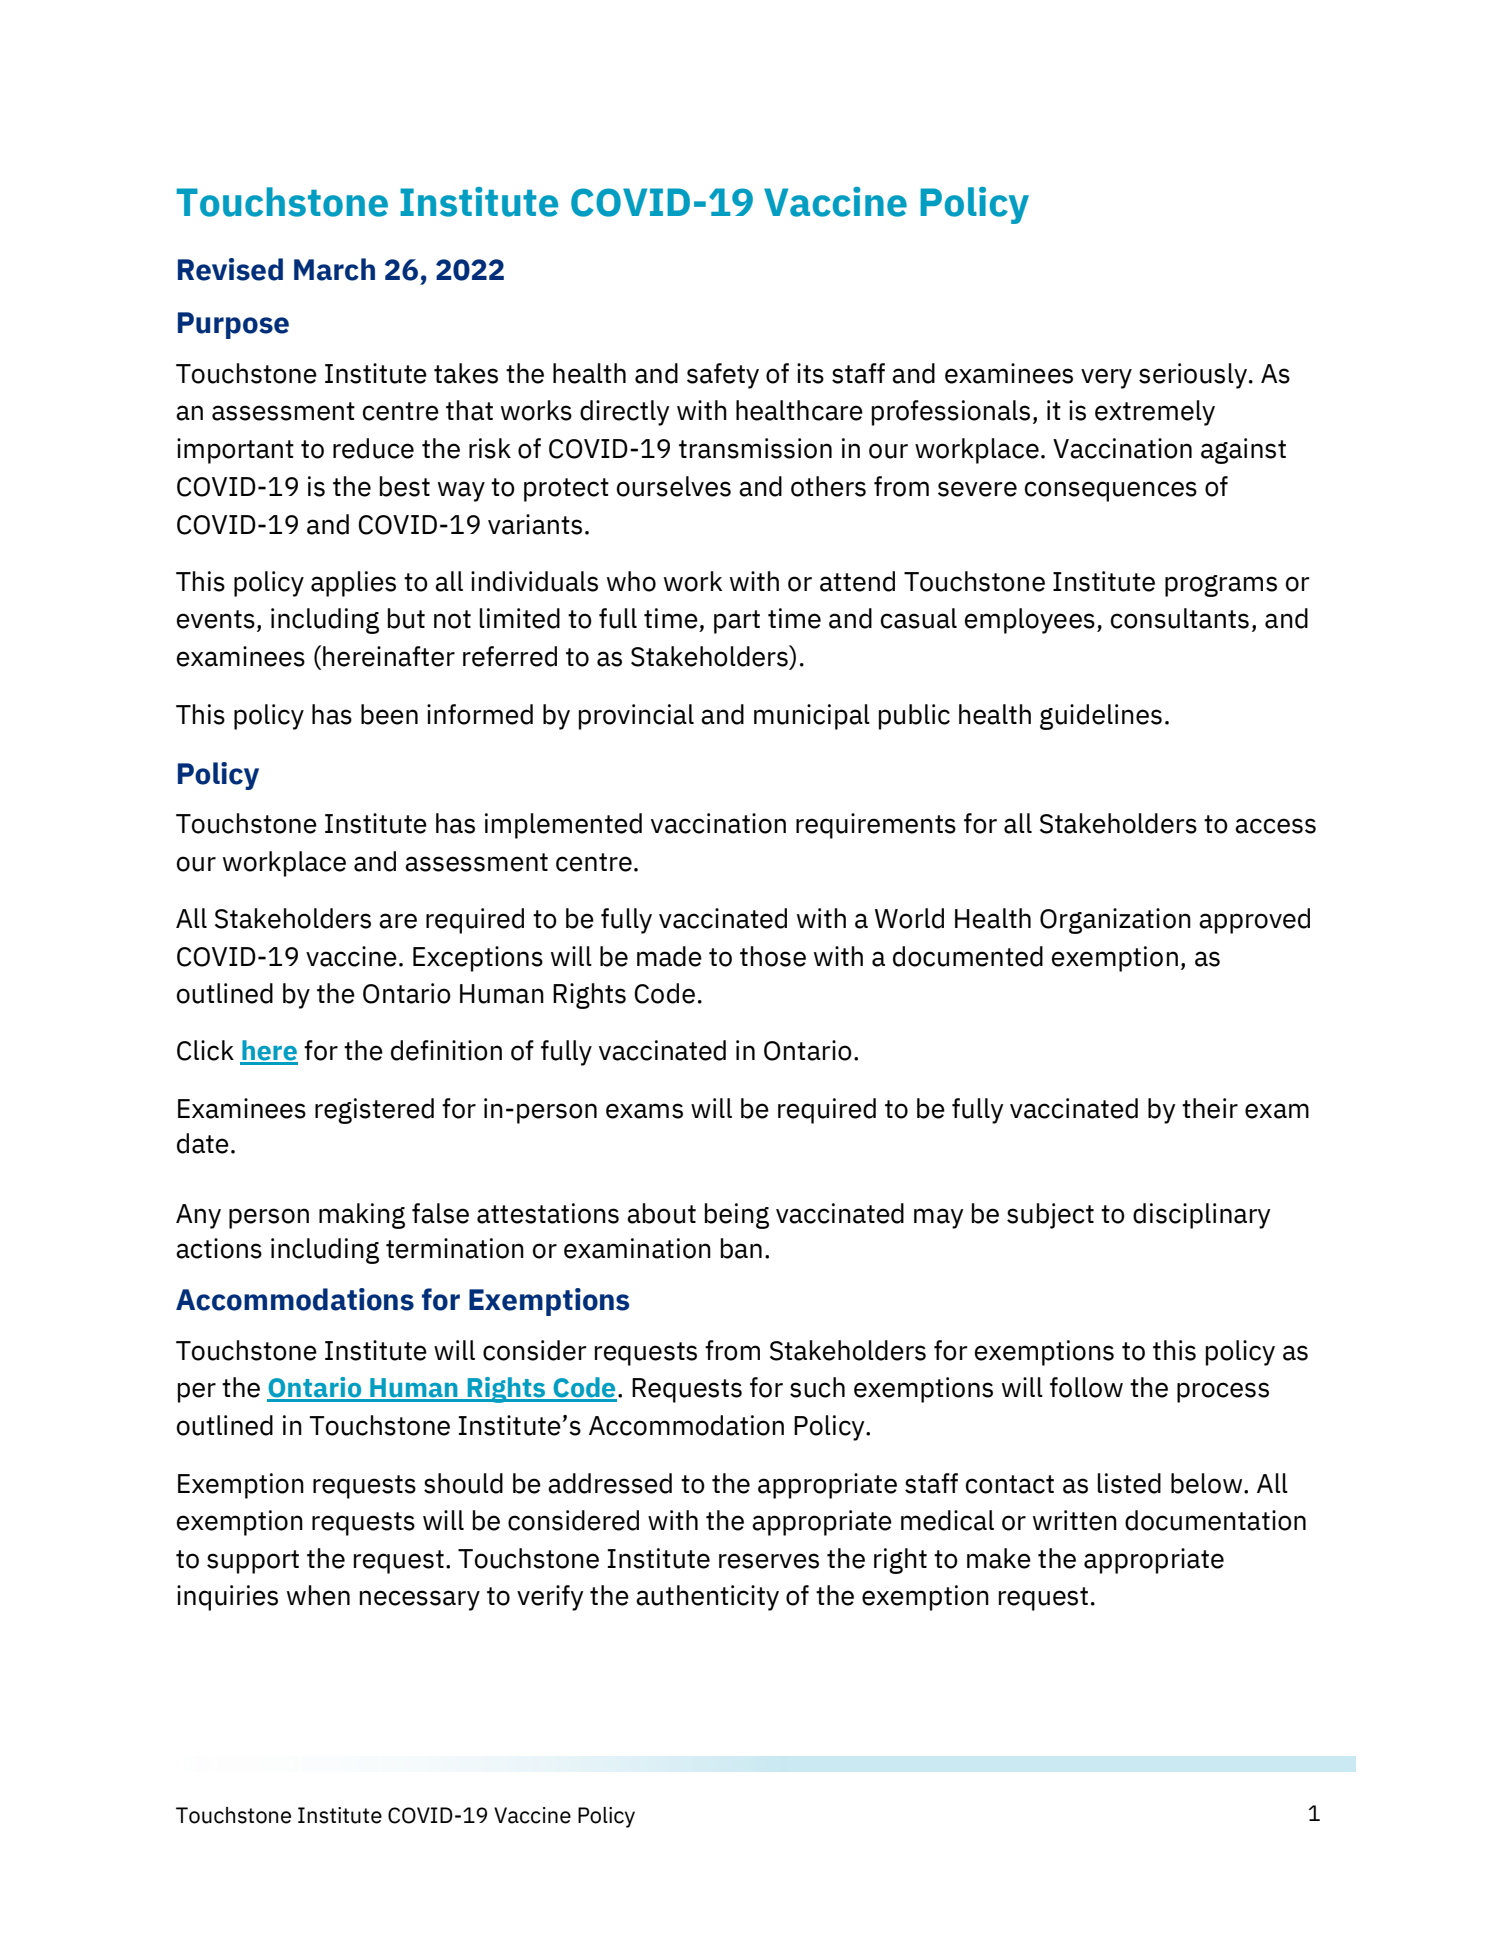  Describe the element at coordinates (1221, 586) in the screenshot. I see `programs` at that location.
